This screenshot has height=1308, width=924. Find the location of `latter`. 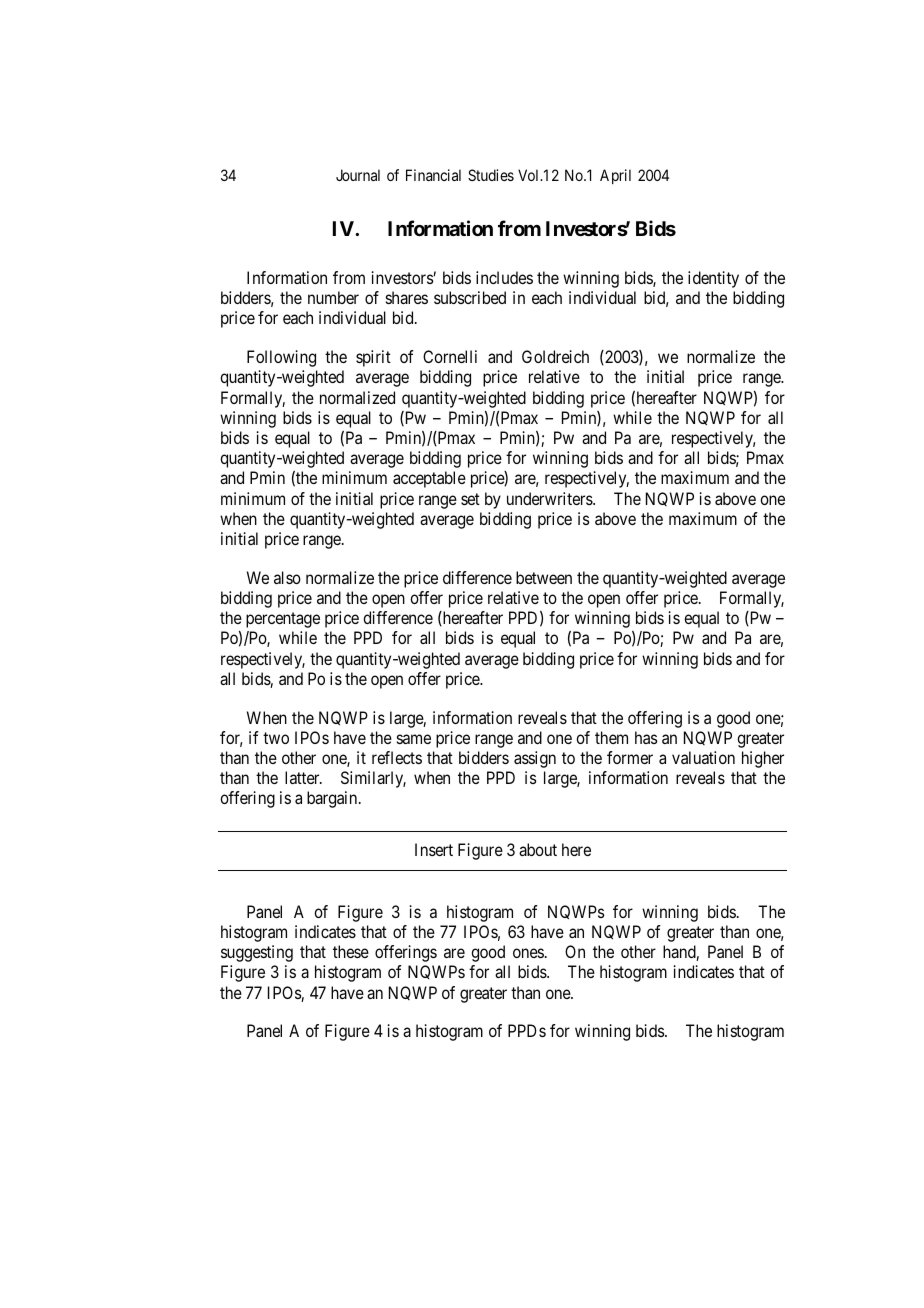

latter is located at coordinates (303, 777).
